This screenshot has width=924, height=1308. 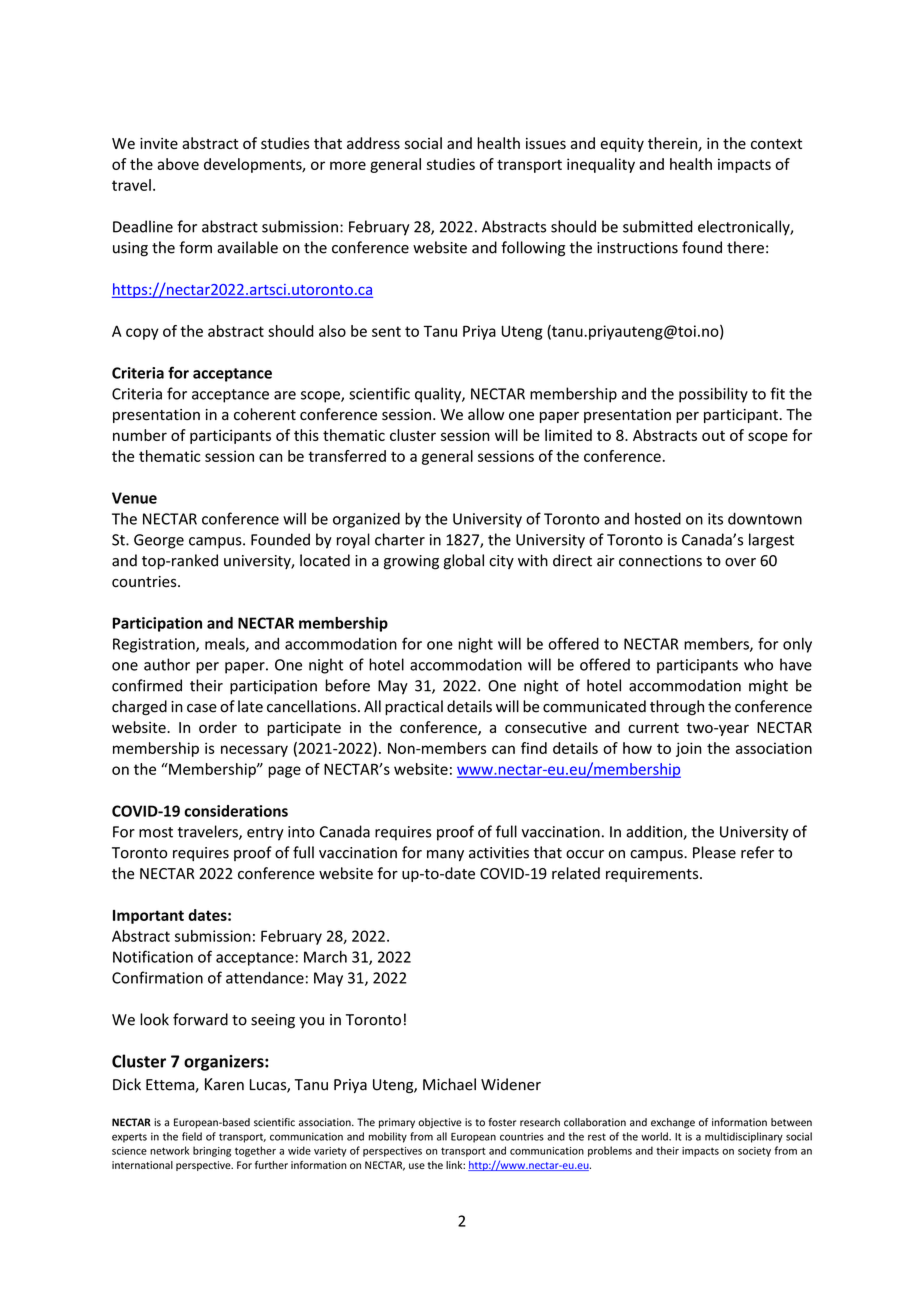 What do you see at coordinates (265, 414) in the screenshot?
I see `coherent` at bounding box center [265, 414].
